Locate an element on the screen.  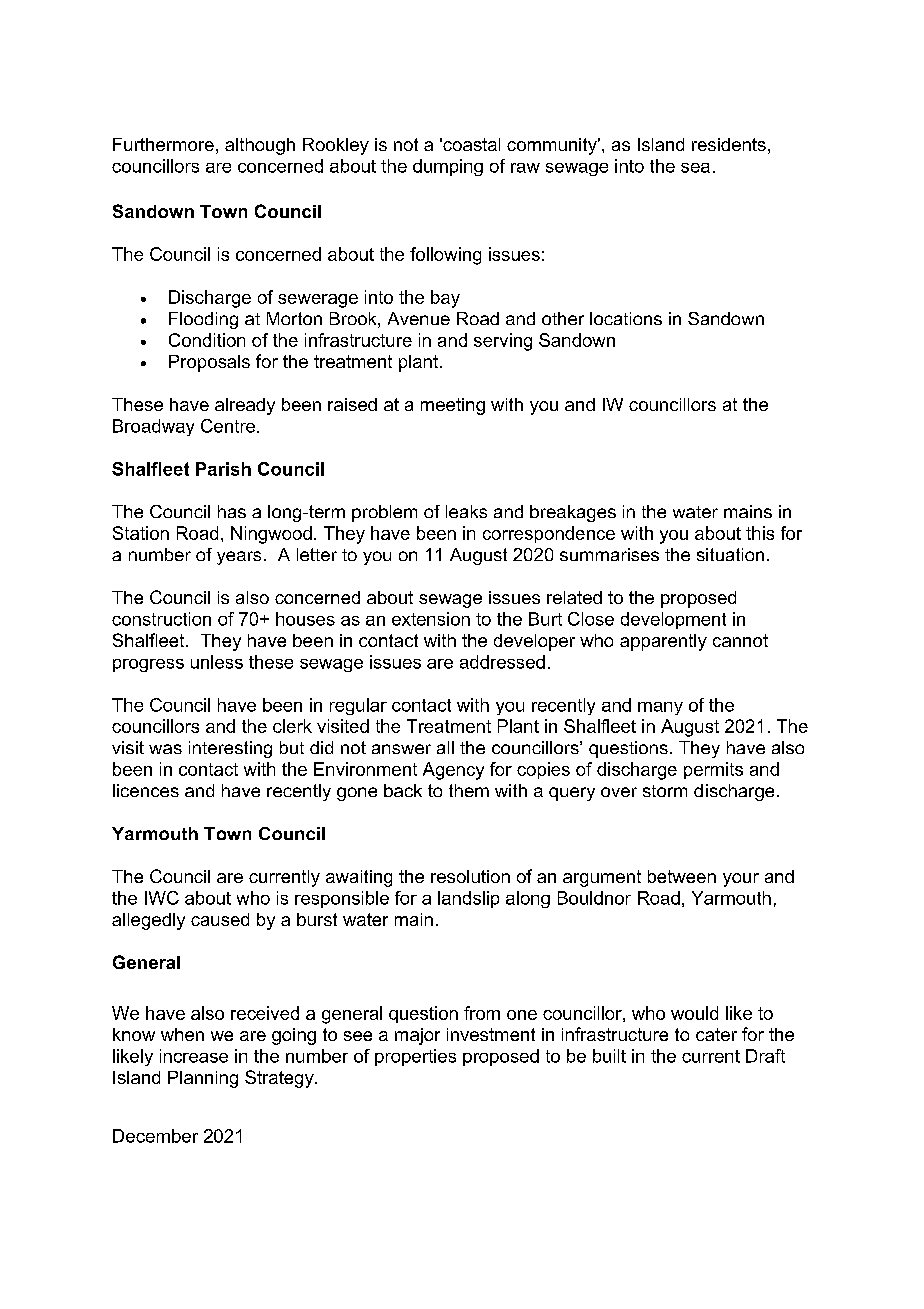
Furthermore is located at coordinates (163, 144).
